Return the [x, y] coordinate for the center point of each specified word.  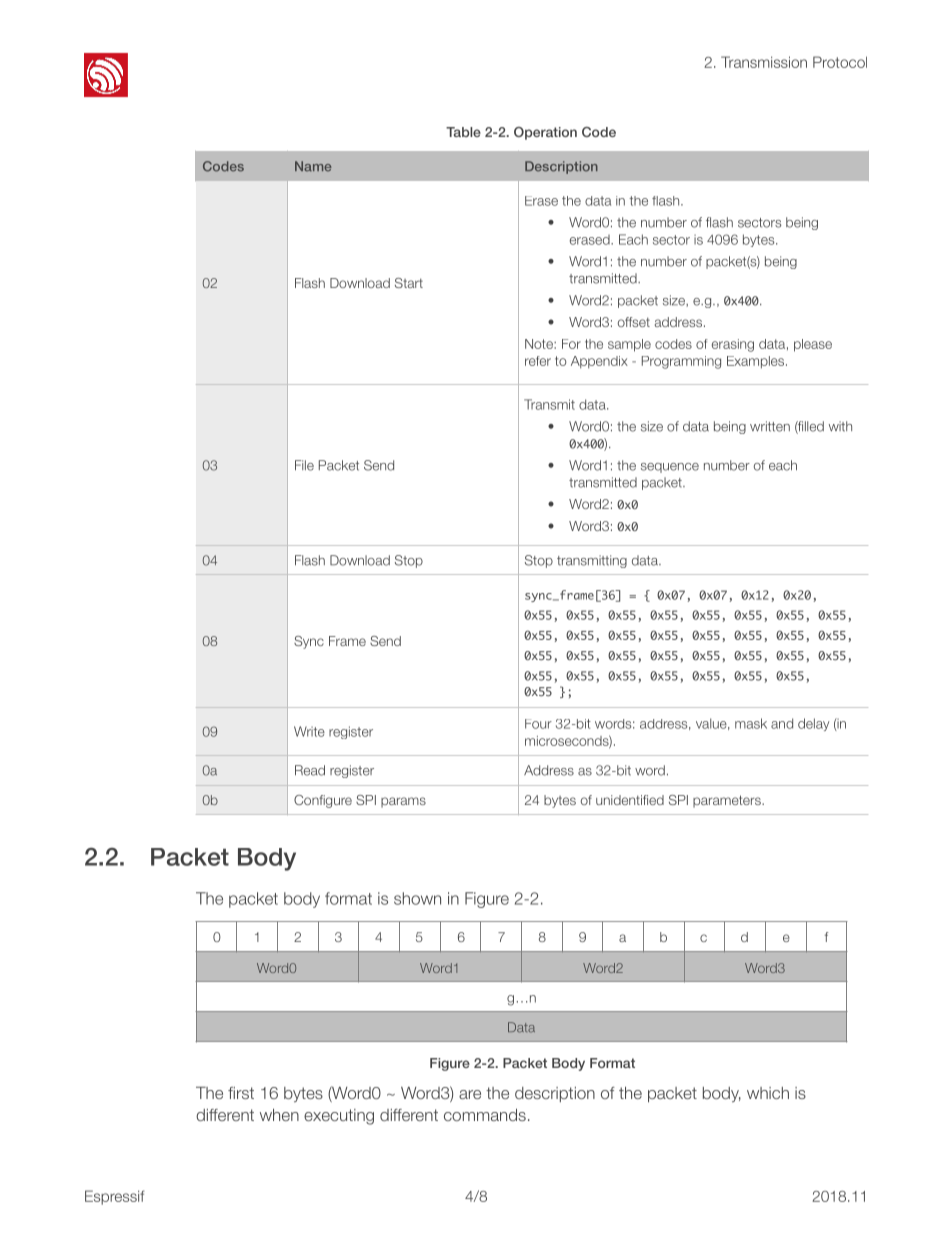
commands [485, 1115]
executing [339, 1117]
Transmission [764, 62]
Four [538, 724]
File [304, 465]
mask [751, 723]
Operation [545, 133]
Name [313, 166]
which [768, 1093]
